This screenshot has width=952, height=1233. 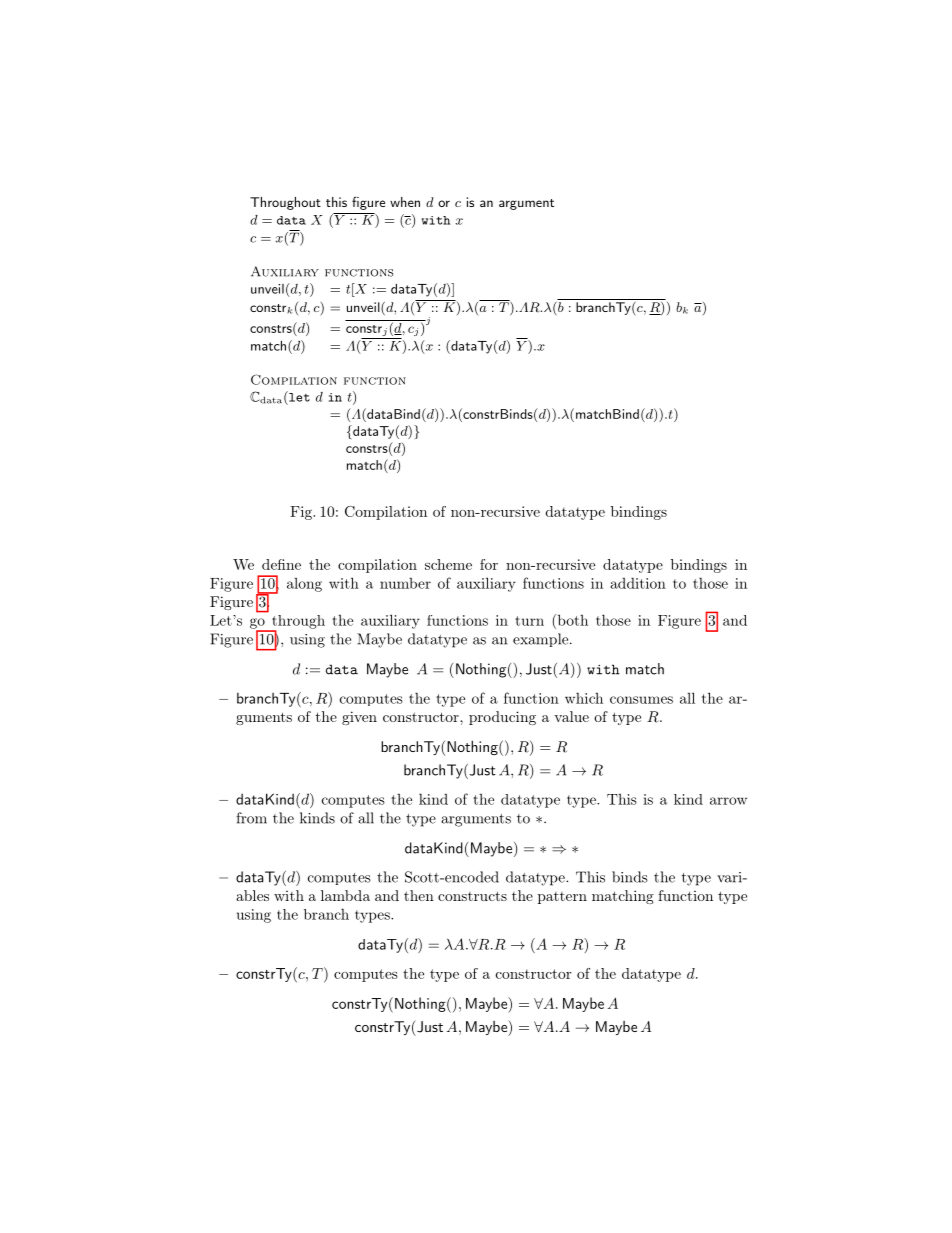 I want to click on along, so click(x=304, y=584).
